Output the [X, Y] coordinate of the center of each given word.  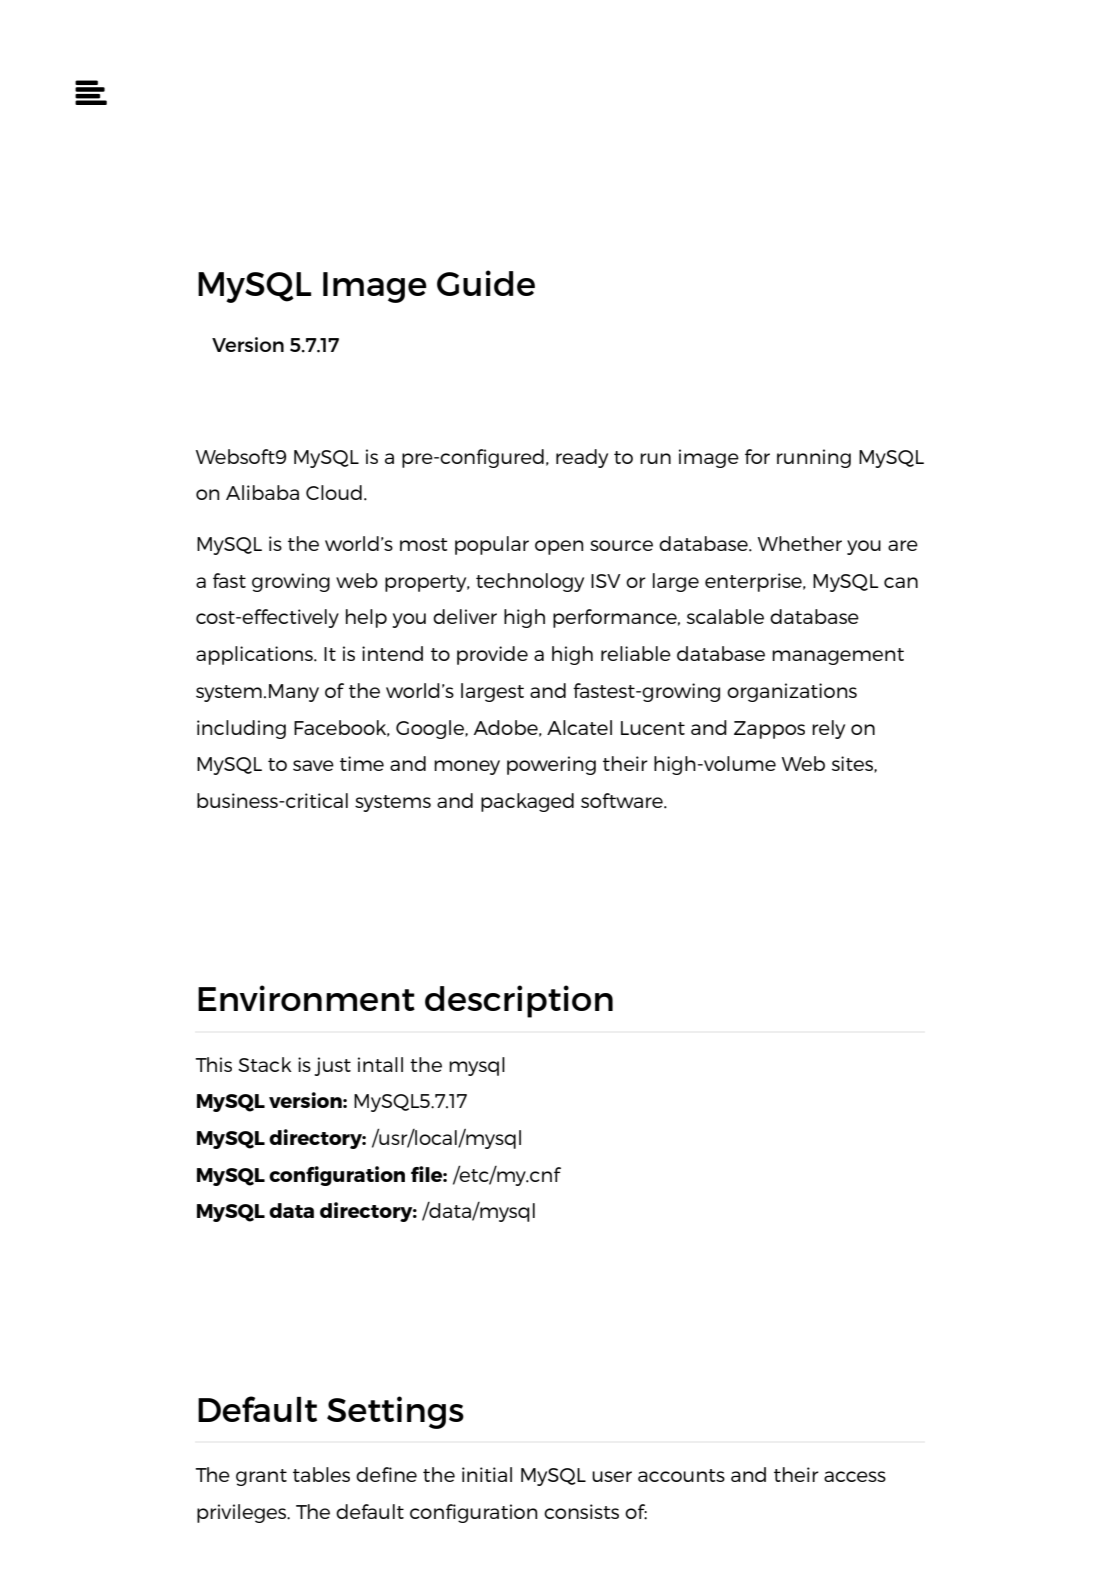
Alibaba [262, 492]
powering [551, 765]
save [313, 765]
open [559, 547]
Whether [800, 543]
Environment [306, 998]
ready [582, 458]
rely [828, 729]
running [814, 458]
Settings [395, 1412]
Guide [486, 283]
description [519, 1001]
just [332, 1066]
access [855, 1476]
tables [321, 1474]
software [623, 800]
